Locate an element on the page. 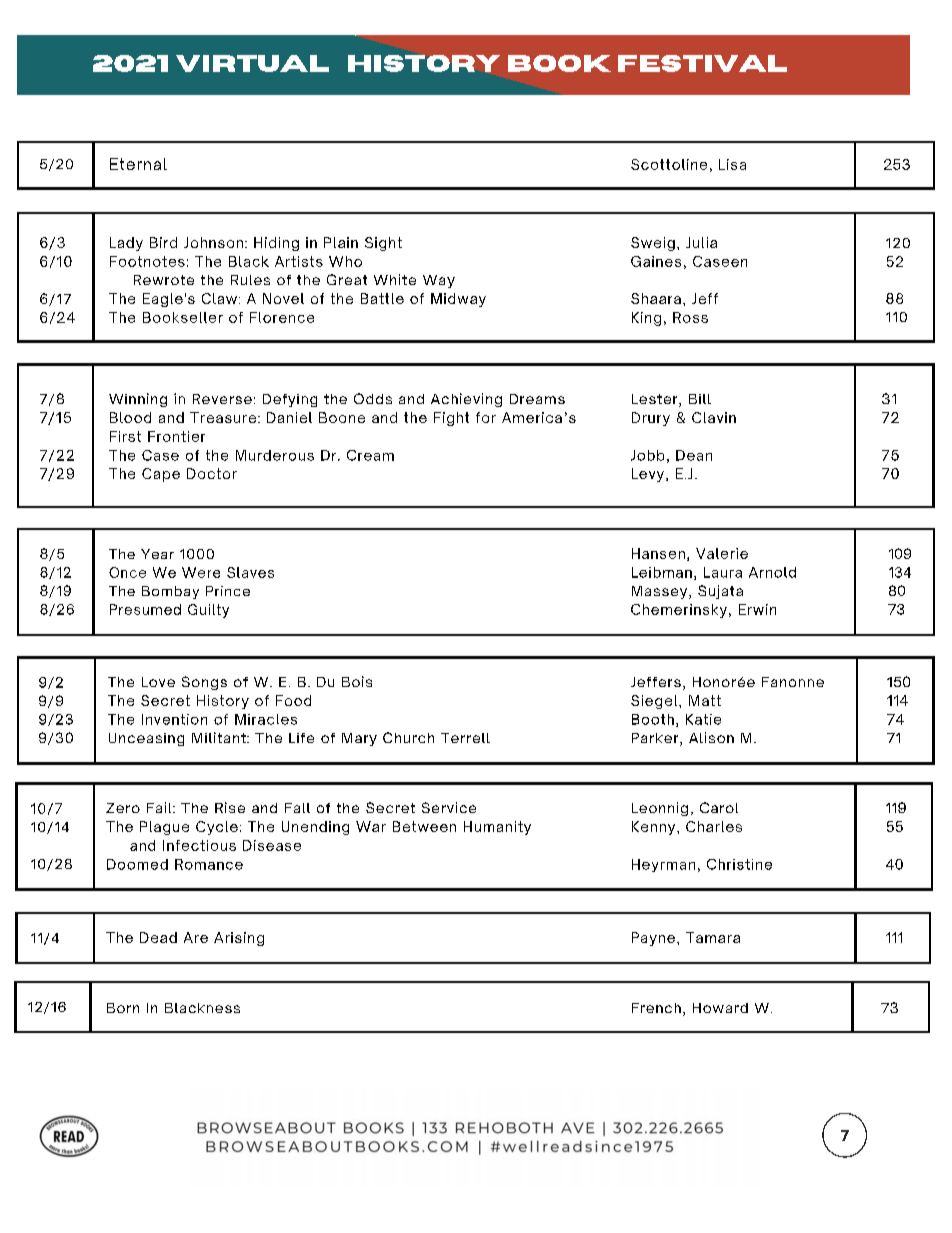  Bill is located at coordinates (700, 399).
